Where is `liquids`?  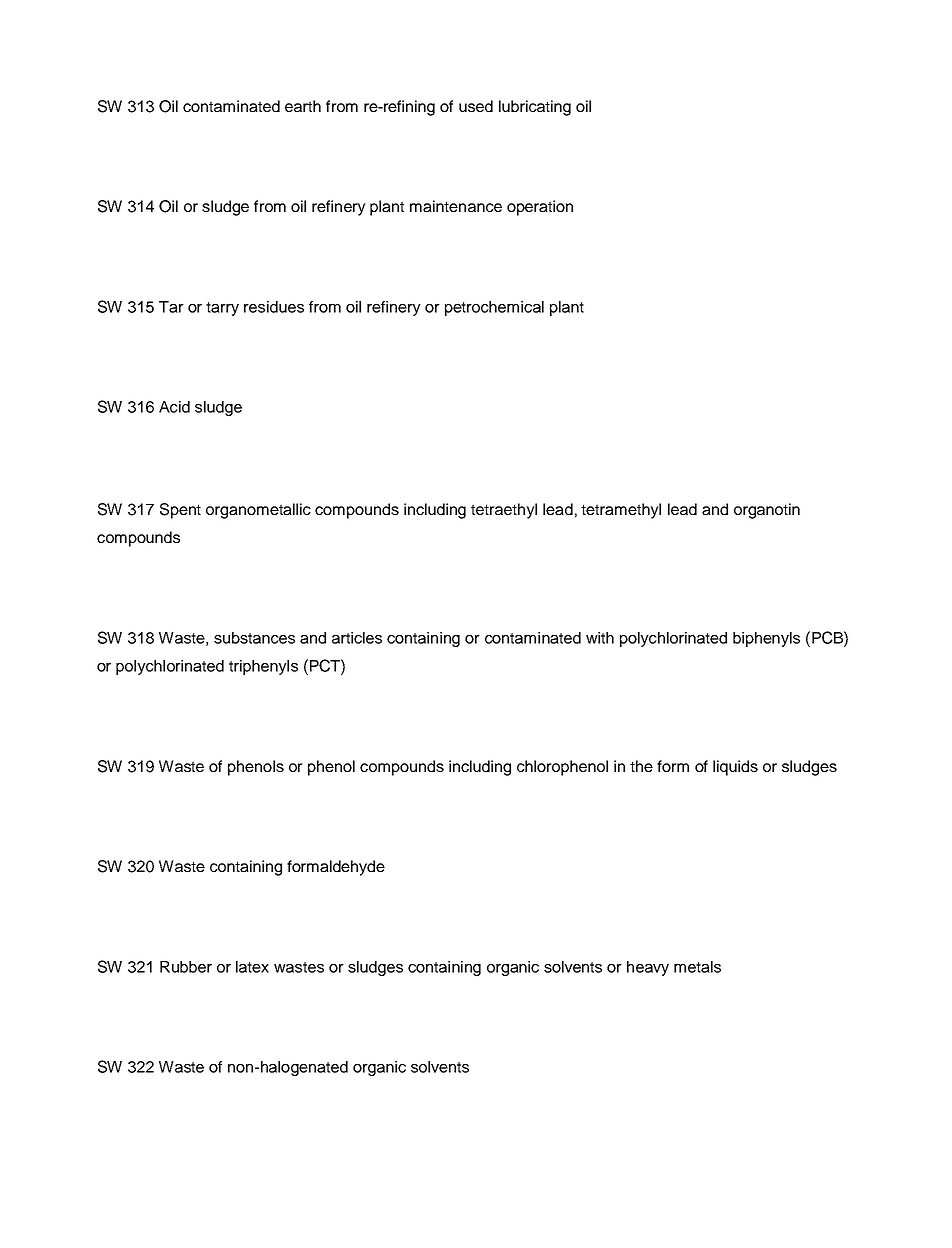
liquids is located at coordinates (735, 768).
